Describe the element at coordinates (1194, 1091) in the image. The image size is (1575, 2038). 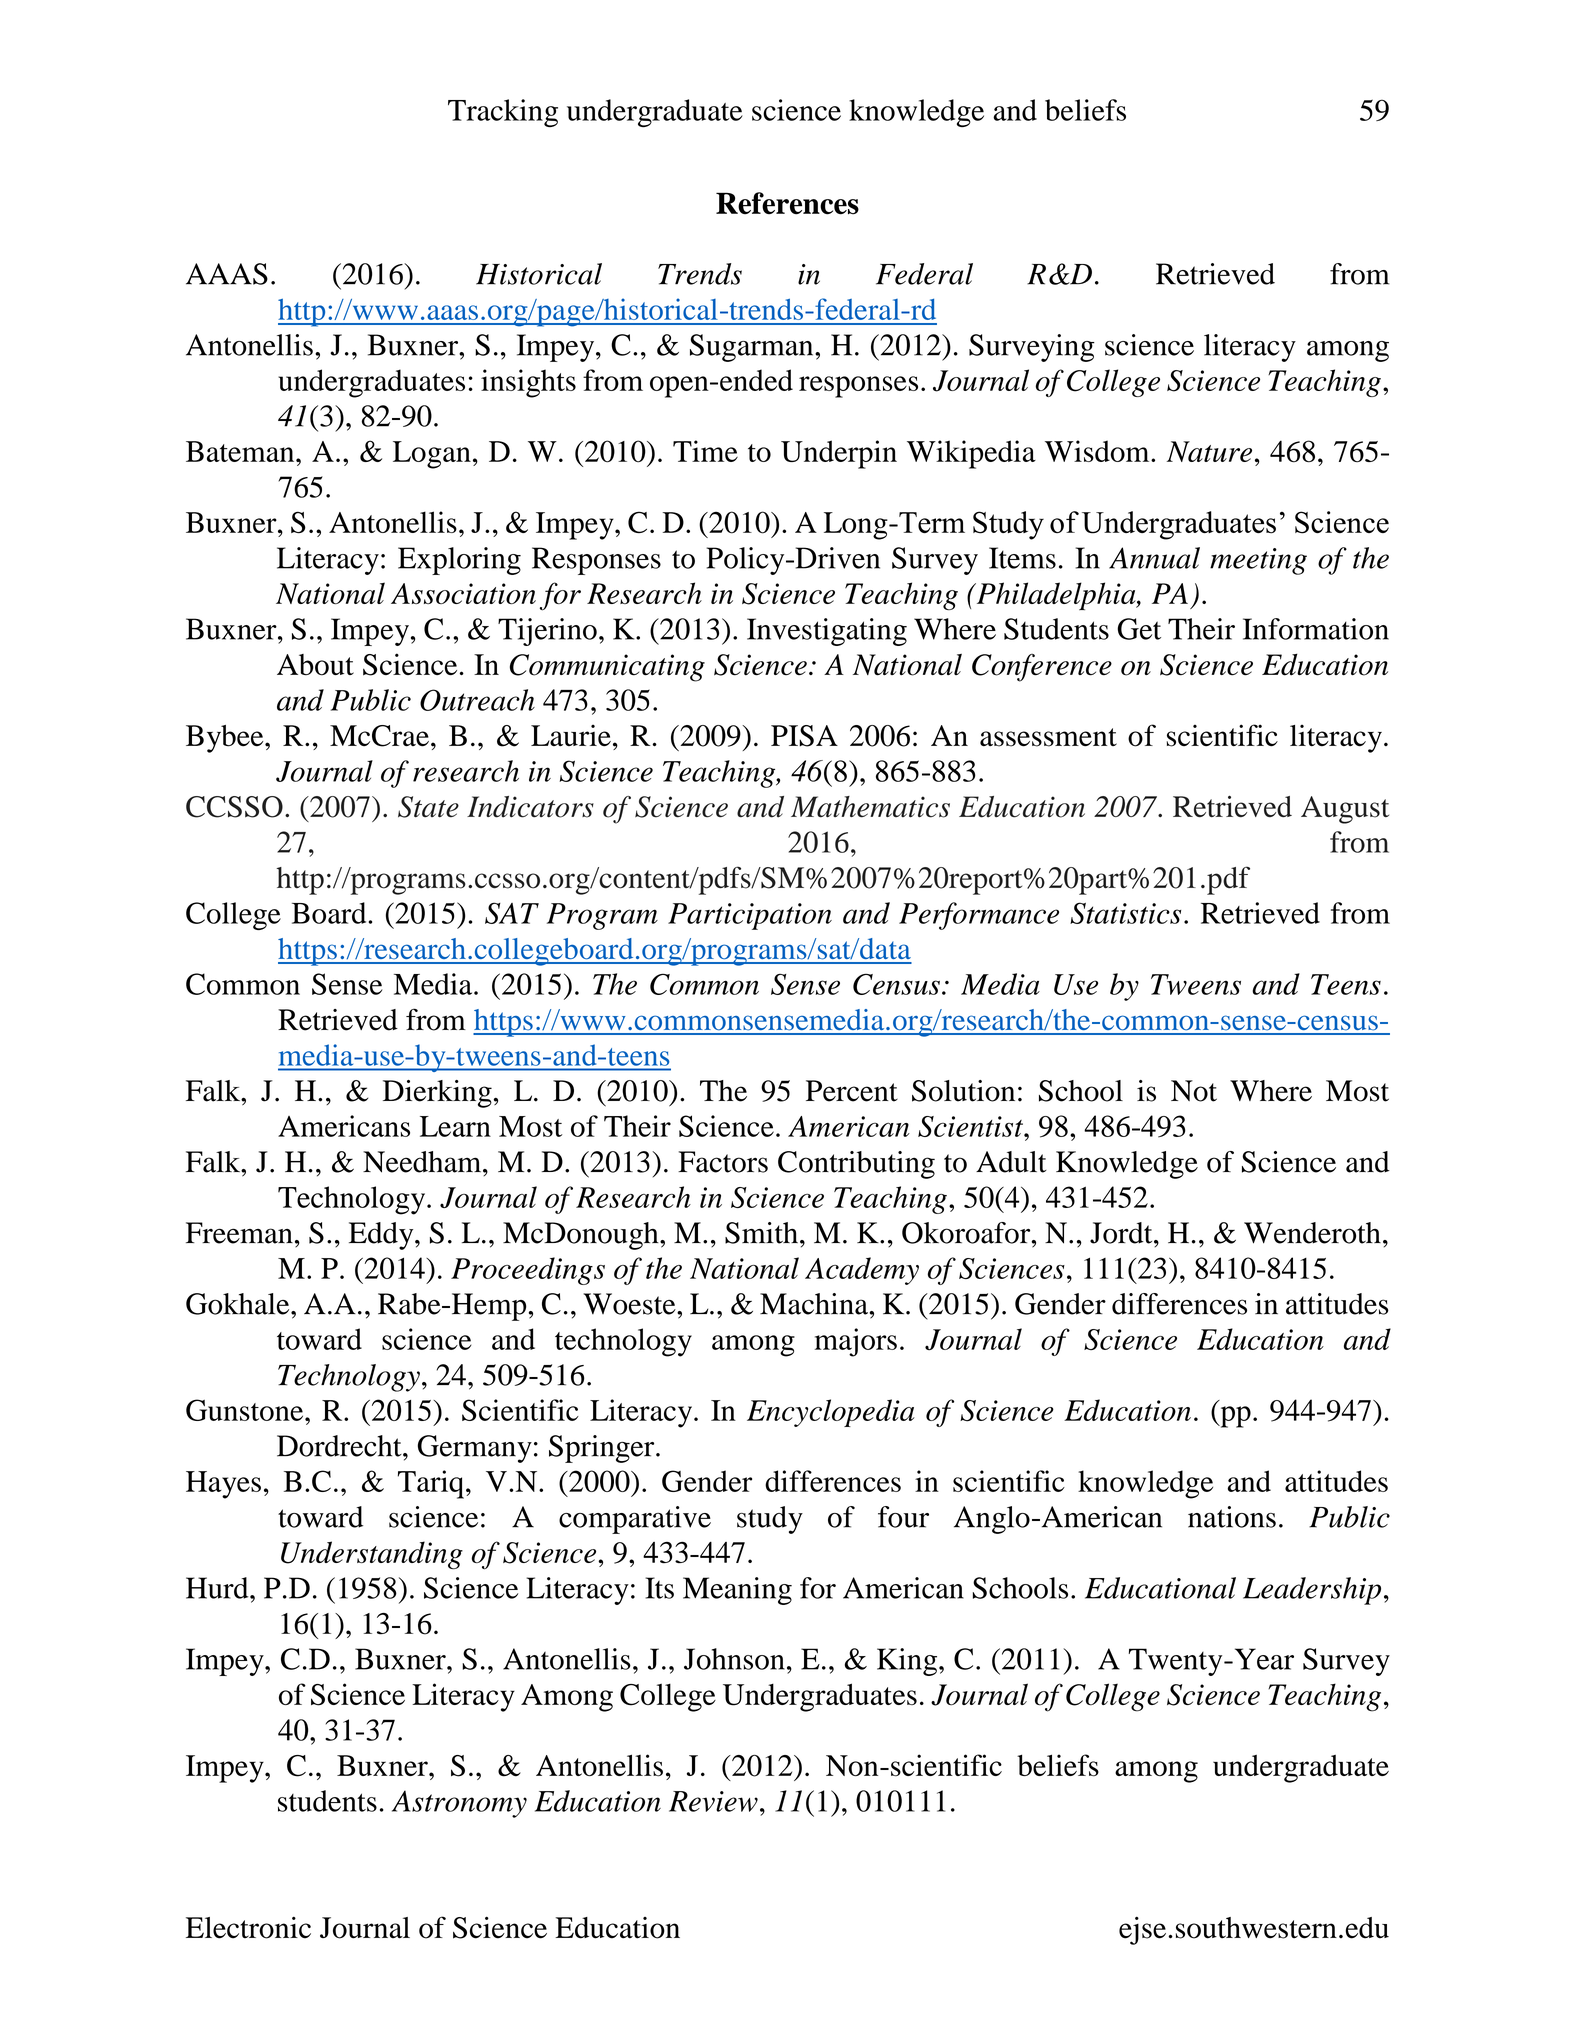
I see `Not` at that location.
